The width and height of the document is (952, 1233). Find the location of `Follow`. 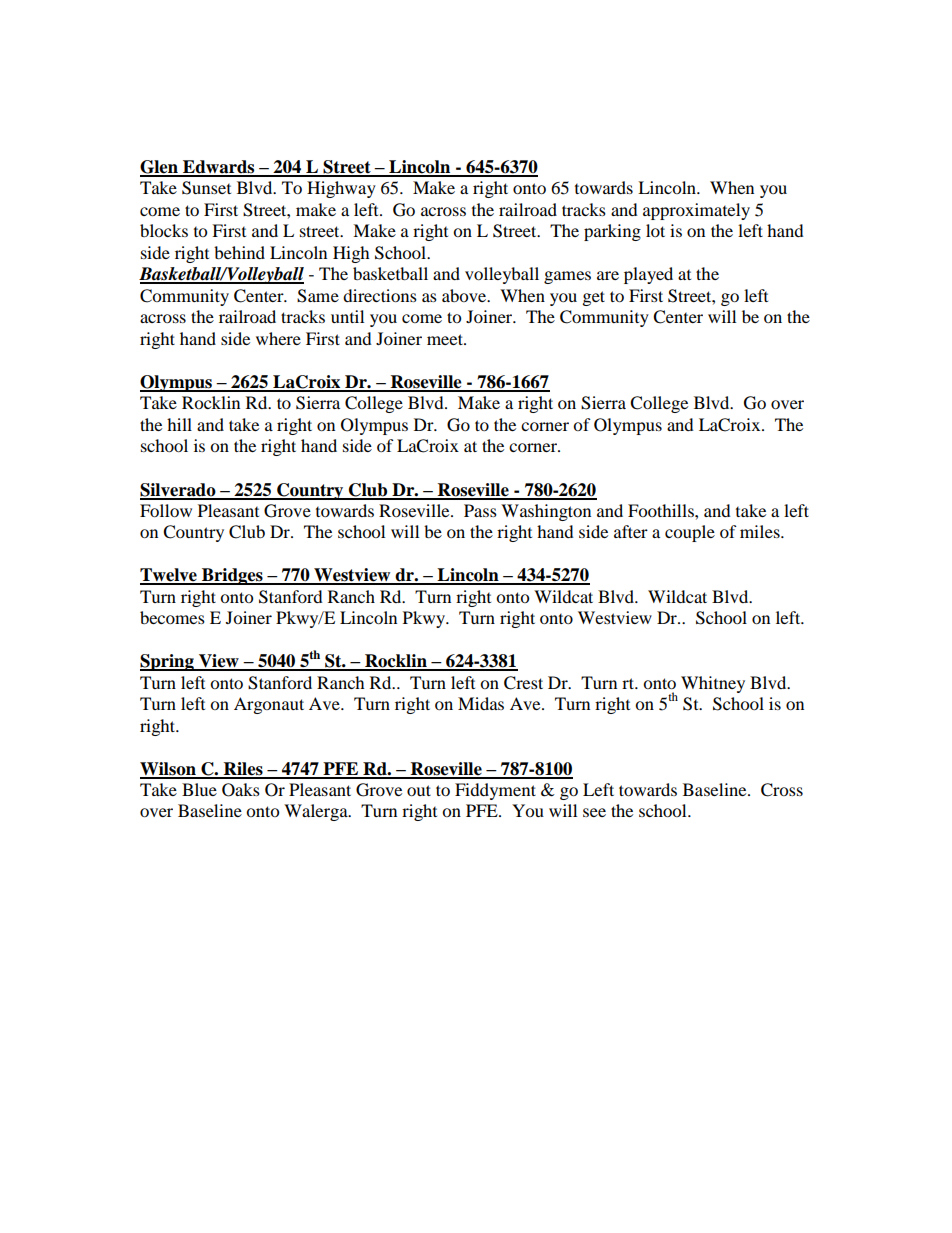

Follow is located at coordinates (166, 510).
